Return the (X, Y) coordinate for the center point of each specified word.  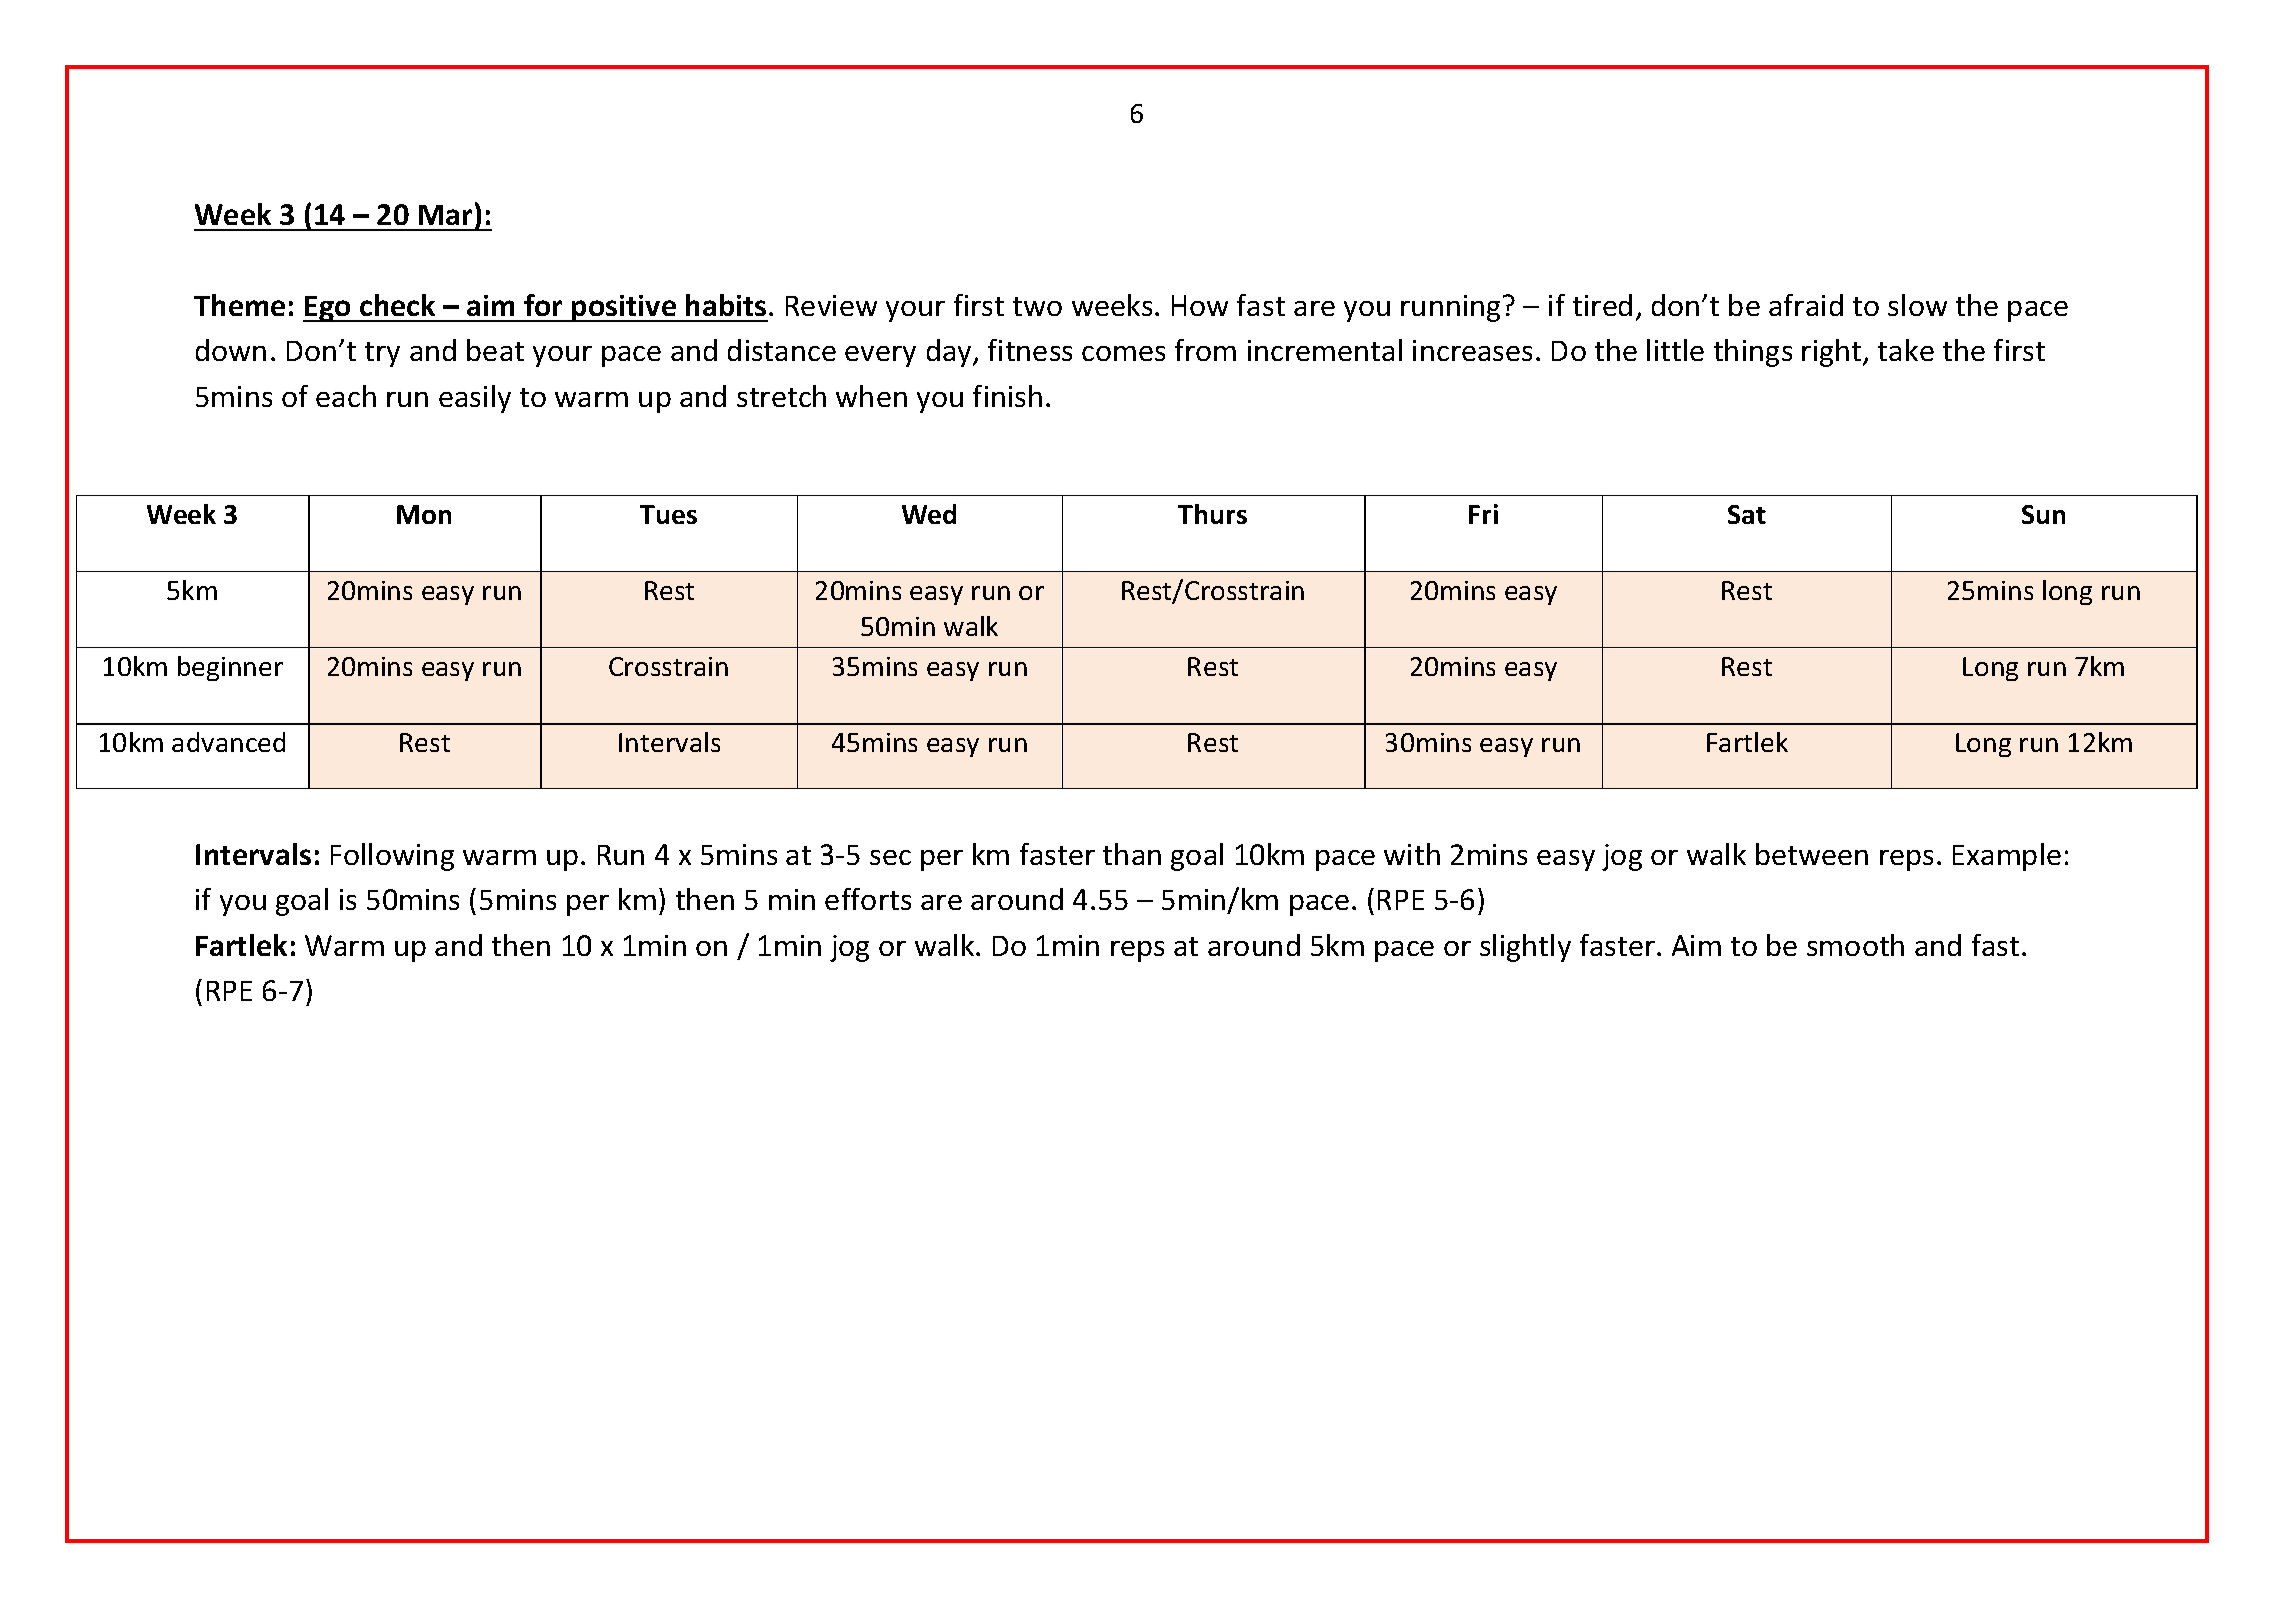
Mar (445, 215)
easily (475, 399)
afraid (1806, 305)
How (1200, 305)
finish (1007, 396)
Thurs (1212, 514)
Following (392, 857)
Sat (1747, 514)
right (1833, 353)
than (1132, 854)
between (1812, 854)
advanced (228, 742)
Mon (424, 514)
